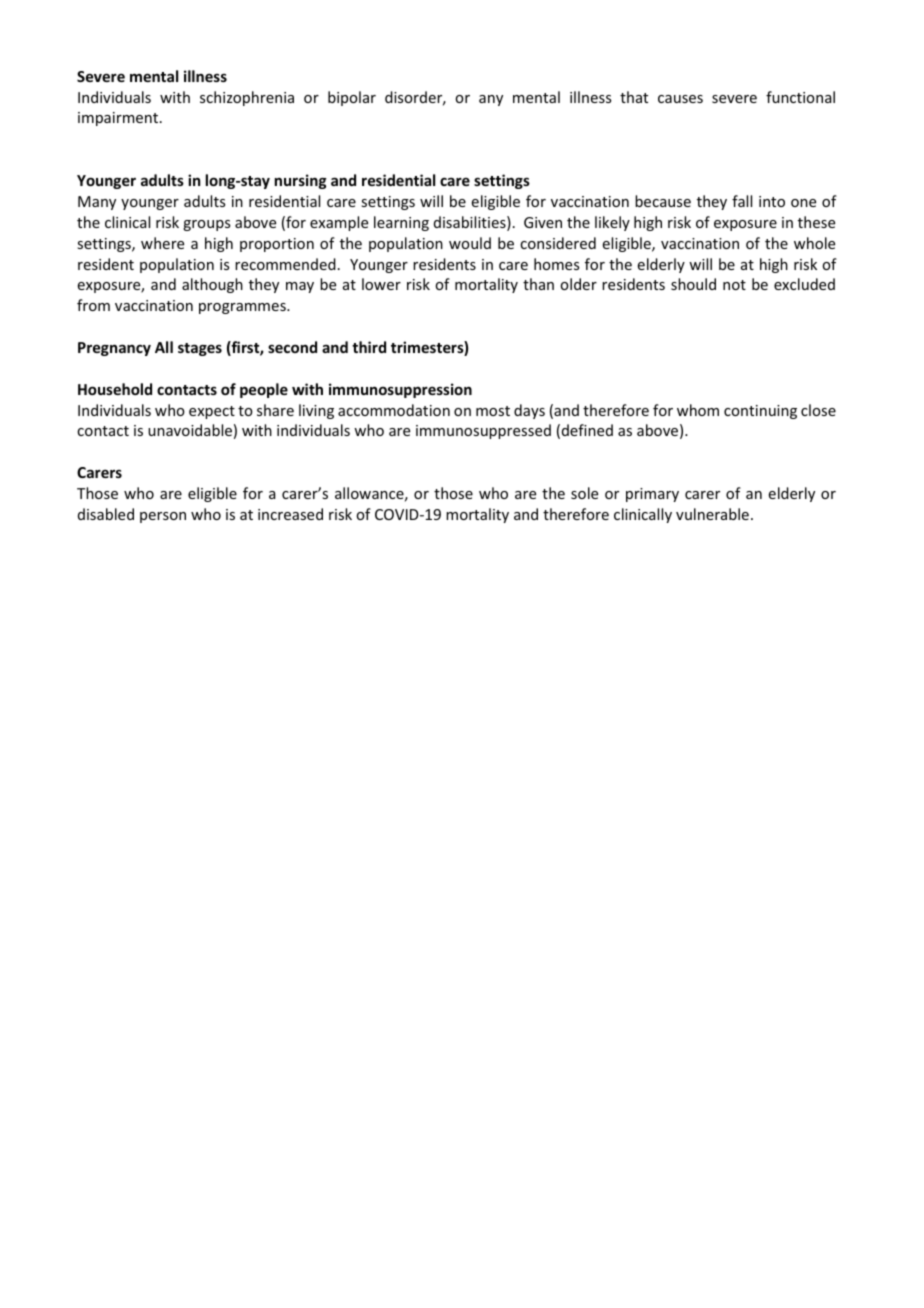 The height and width of the image is (1308, 924). Describe the element at coordinates (119, 119) in the image. I see `impairment` at that location.
